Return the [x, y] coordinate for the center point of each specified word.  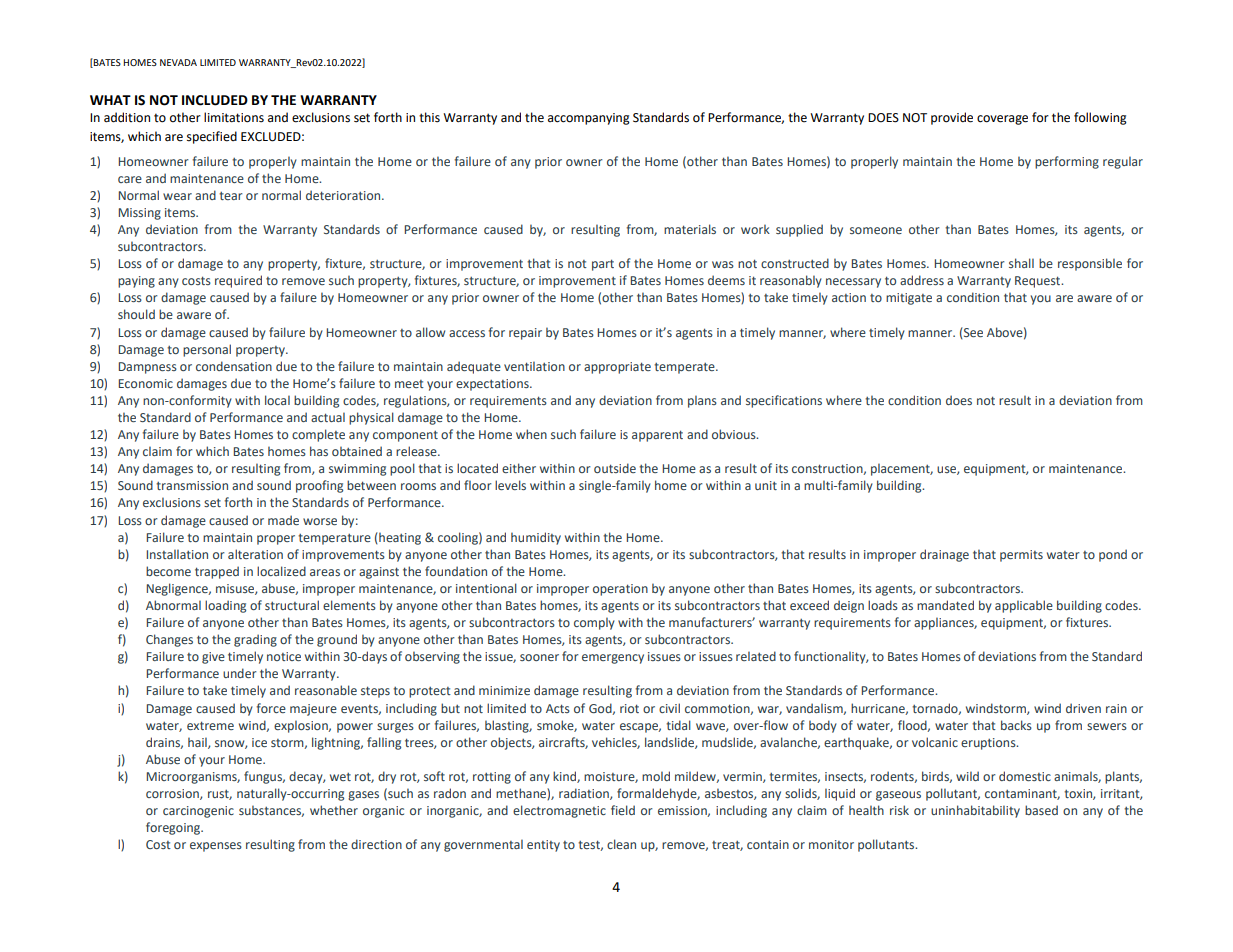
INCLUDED [215, 100]
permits [1021, 556]
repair [525, 334]
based [1041, 810]
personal [207, 350]
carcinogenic [198, 812]
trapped [217, 572]
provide [952, 118]
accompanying [589, 119]
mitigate [909, 299]
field [623, 810]
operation [620, 590]
